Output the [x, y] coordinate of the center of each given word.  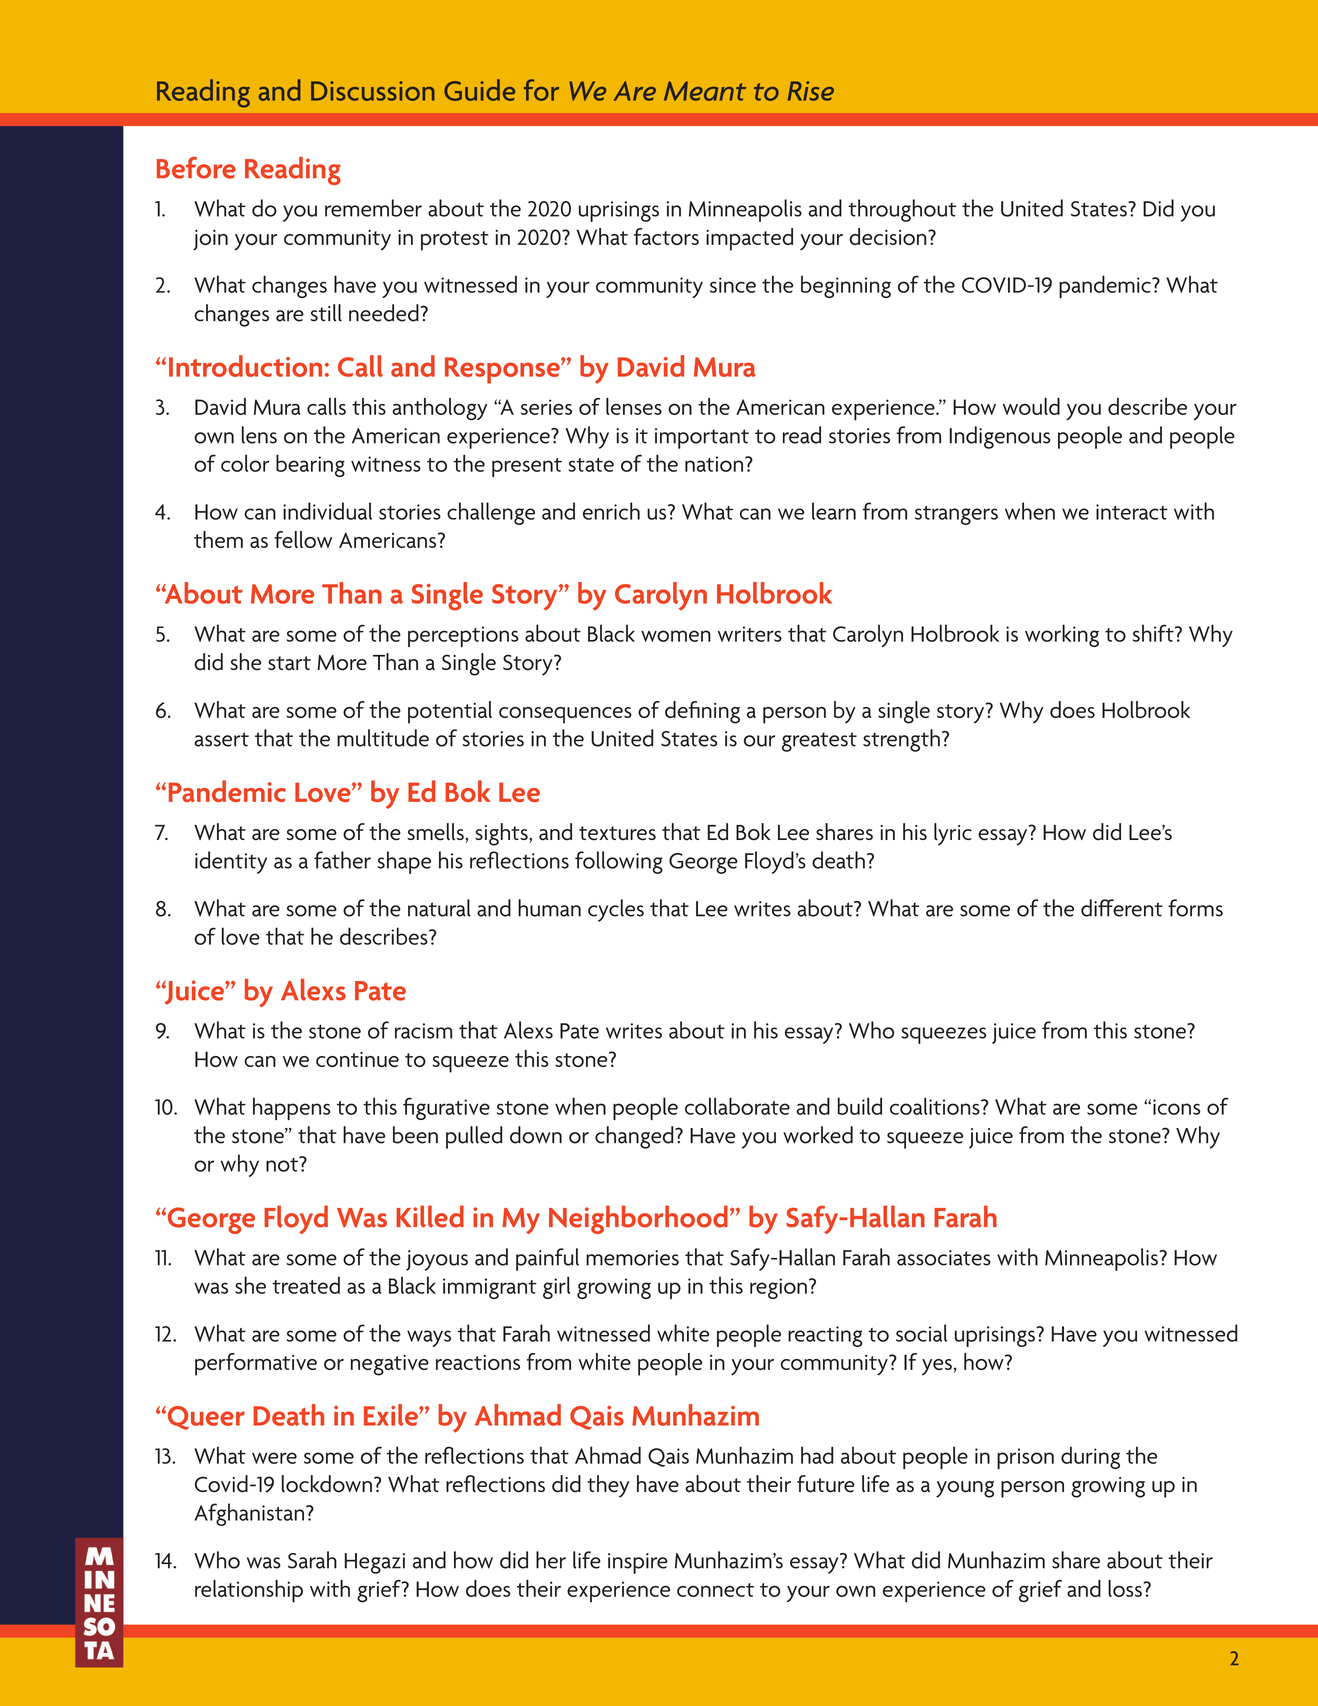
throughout [902, 210]
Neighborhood [638, 1219]
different [1122, 908]
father [342, 860]
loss [1126, 1588]
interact [1132, 512]
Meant [705, 91]
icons [1176, 1107]
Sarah [312, 1560]
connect [715, 1590]
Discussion [373, 91]
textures [617, 833]
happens [291, 1108]
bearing [310, 465]
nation [714, 464]
